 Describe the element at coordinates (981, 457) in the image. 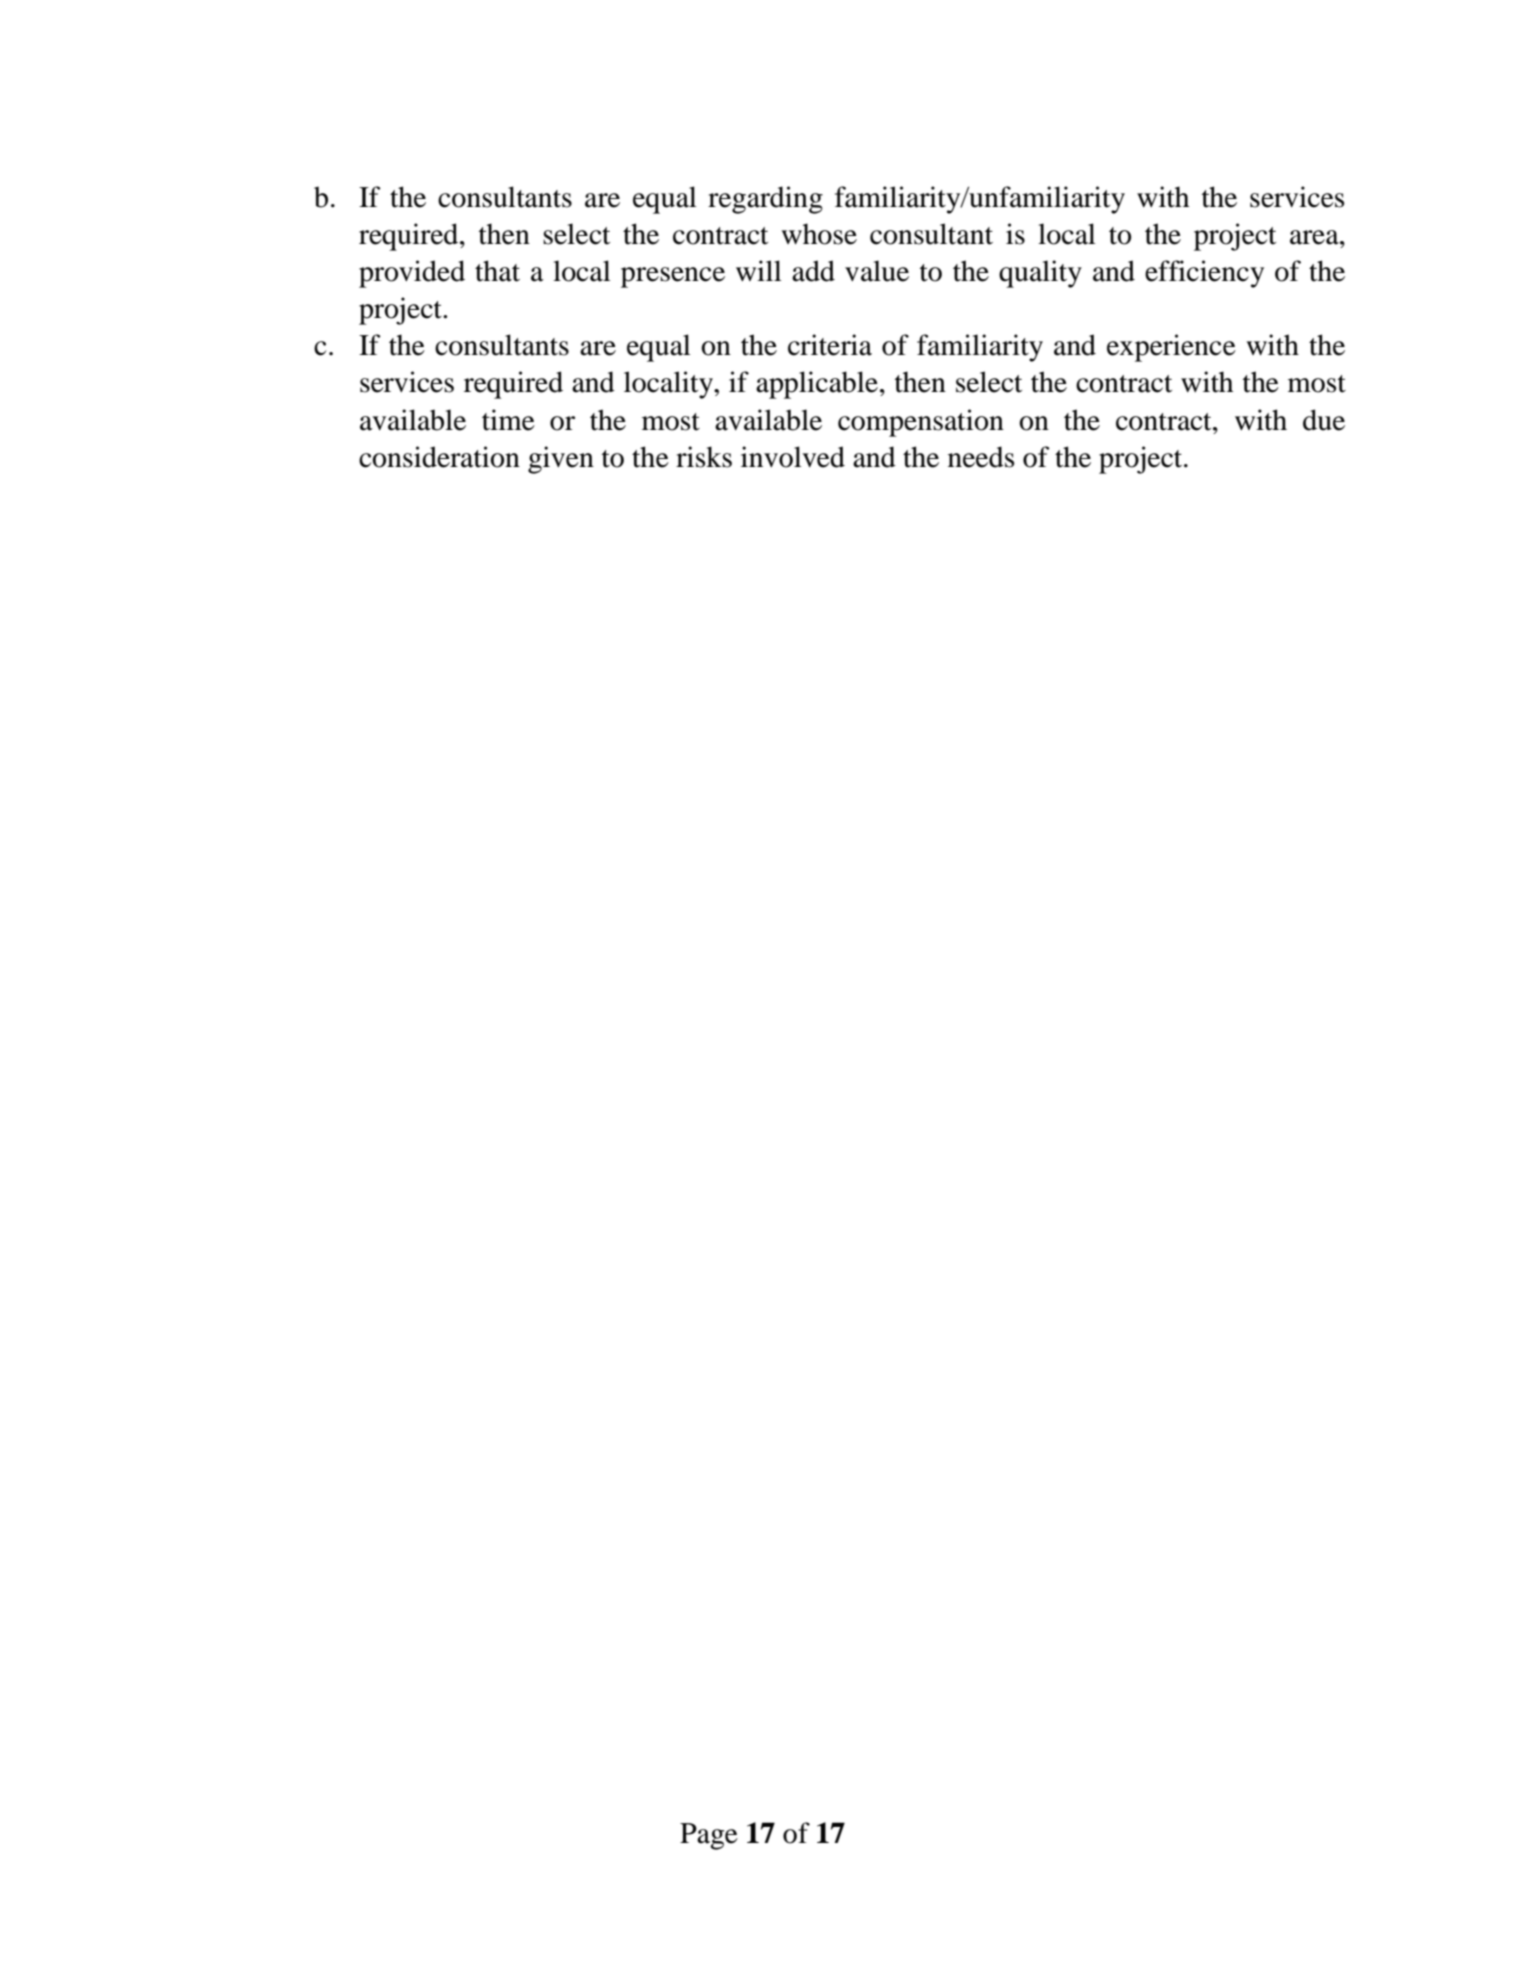

I see `needs` at that location.
